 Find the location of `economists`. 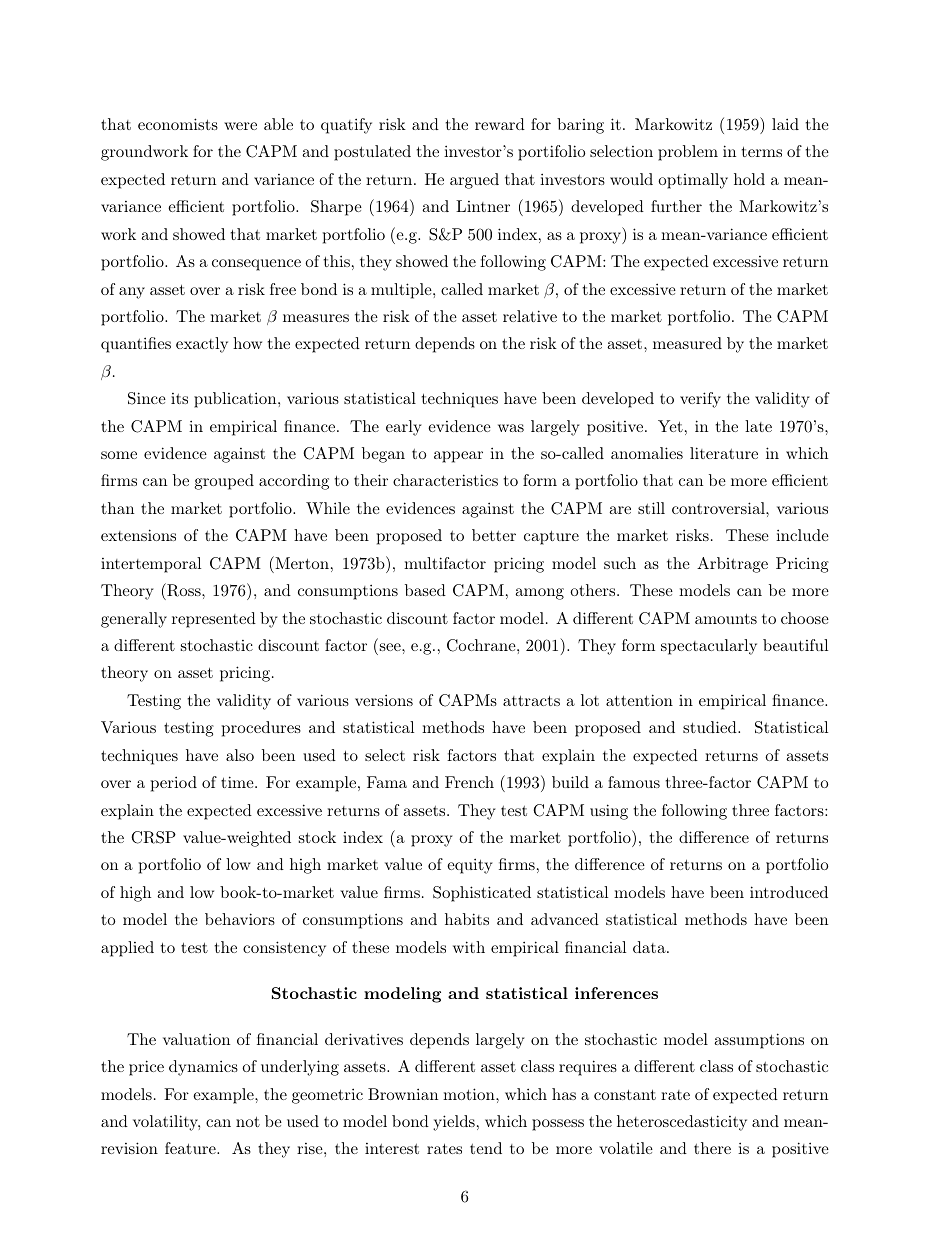

economists is located at coordinates (178, 124).
